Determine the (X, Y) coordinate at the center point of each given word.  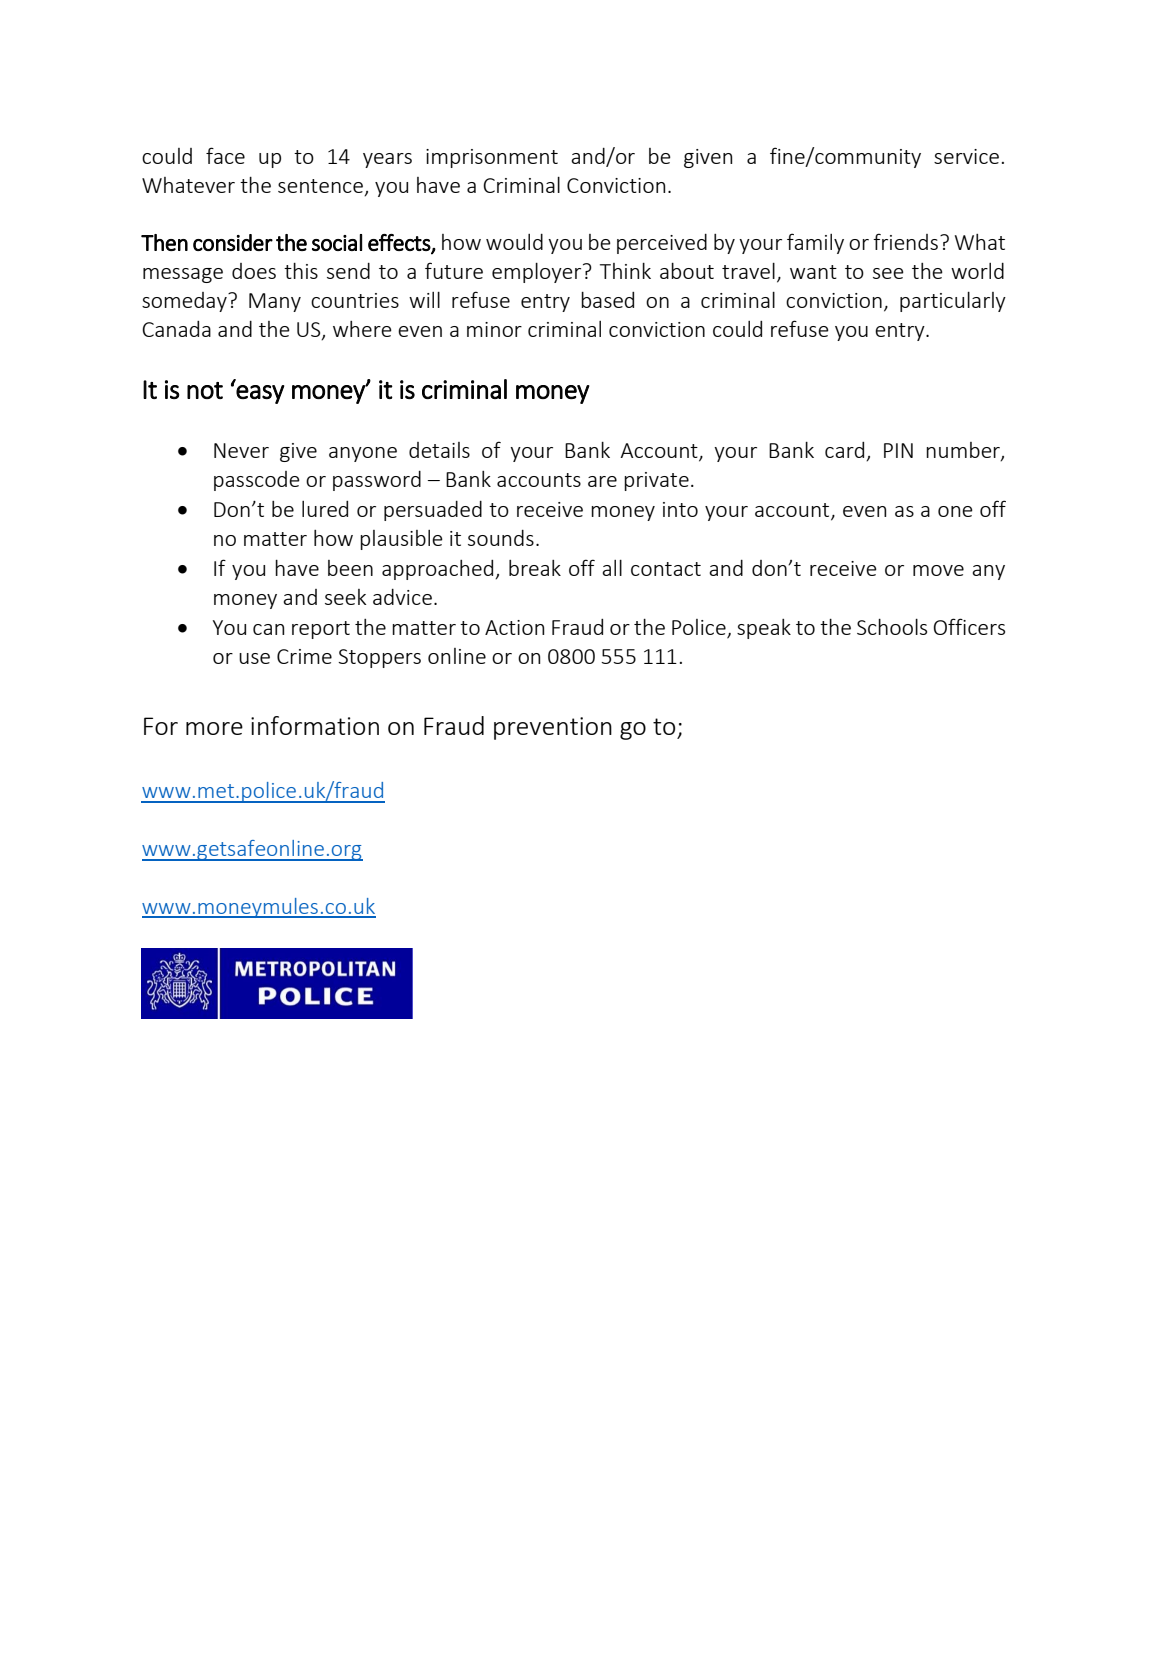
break (535, 568)
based (607, 300)
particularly (953, 302)
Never (241, 450)
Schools (892, 627)
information (315, 725)
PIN (898, 450)
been (350, 568)
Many (275, 302)
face (225, 155)
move (938, 570)
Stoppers (379, 658)
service (966, 156)
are (602, 481)
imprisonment (492, 158)
